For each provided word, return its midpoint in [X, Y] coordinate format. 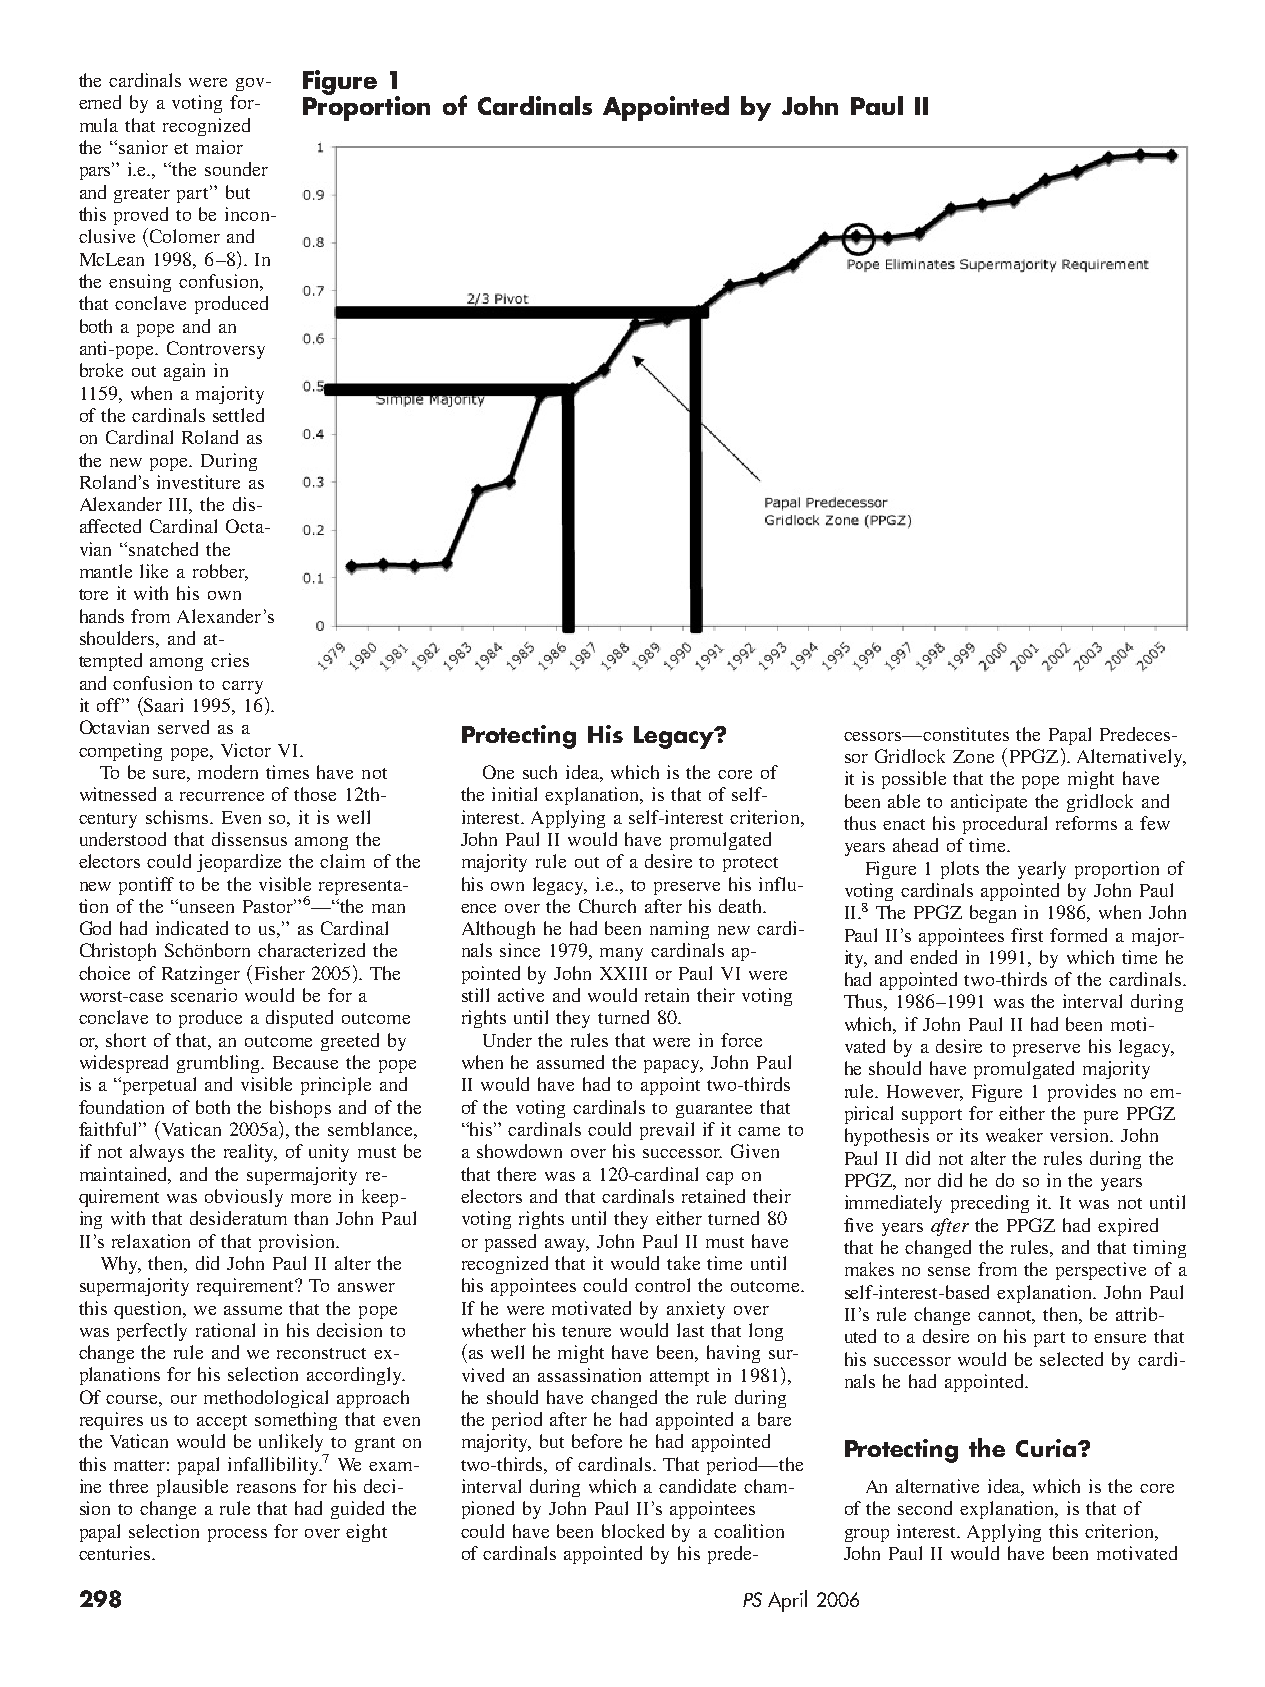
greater [142, 195]
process [237, 1535]
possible [914, 780]
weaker [1014, 1135]
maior [219, 147]
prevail [667, 1131]
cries [230, 660]
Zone [973, 756]
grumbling [220, 1064]
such [540, 772]
